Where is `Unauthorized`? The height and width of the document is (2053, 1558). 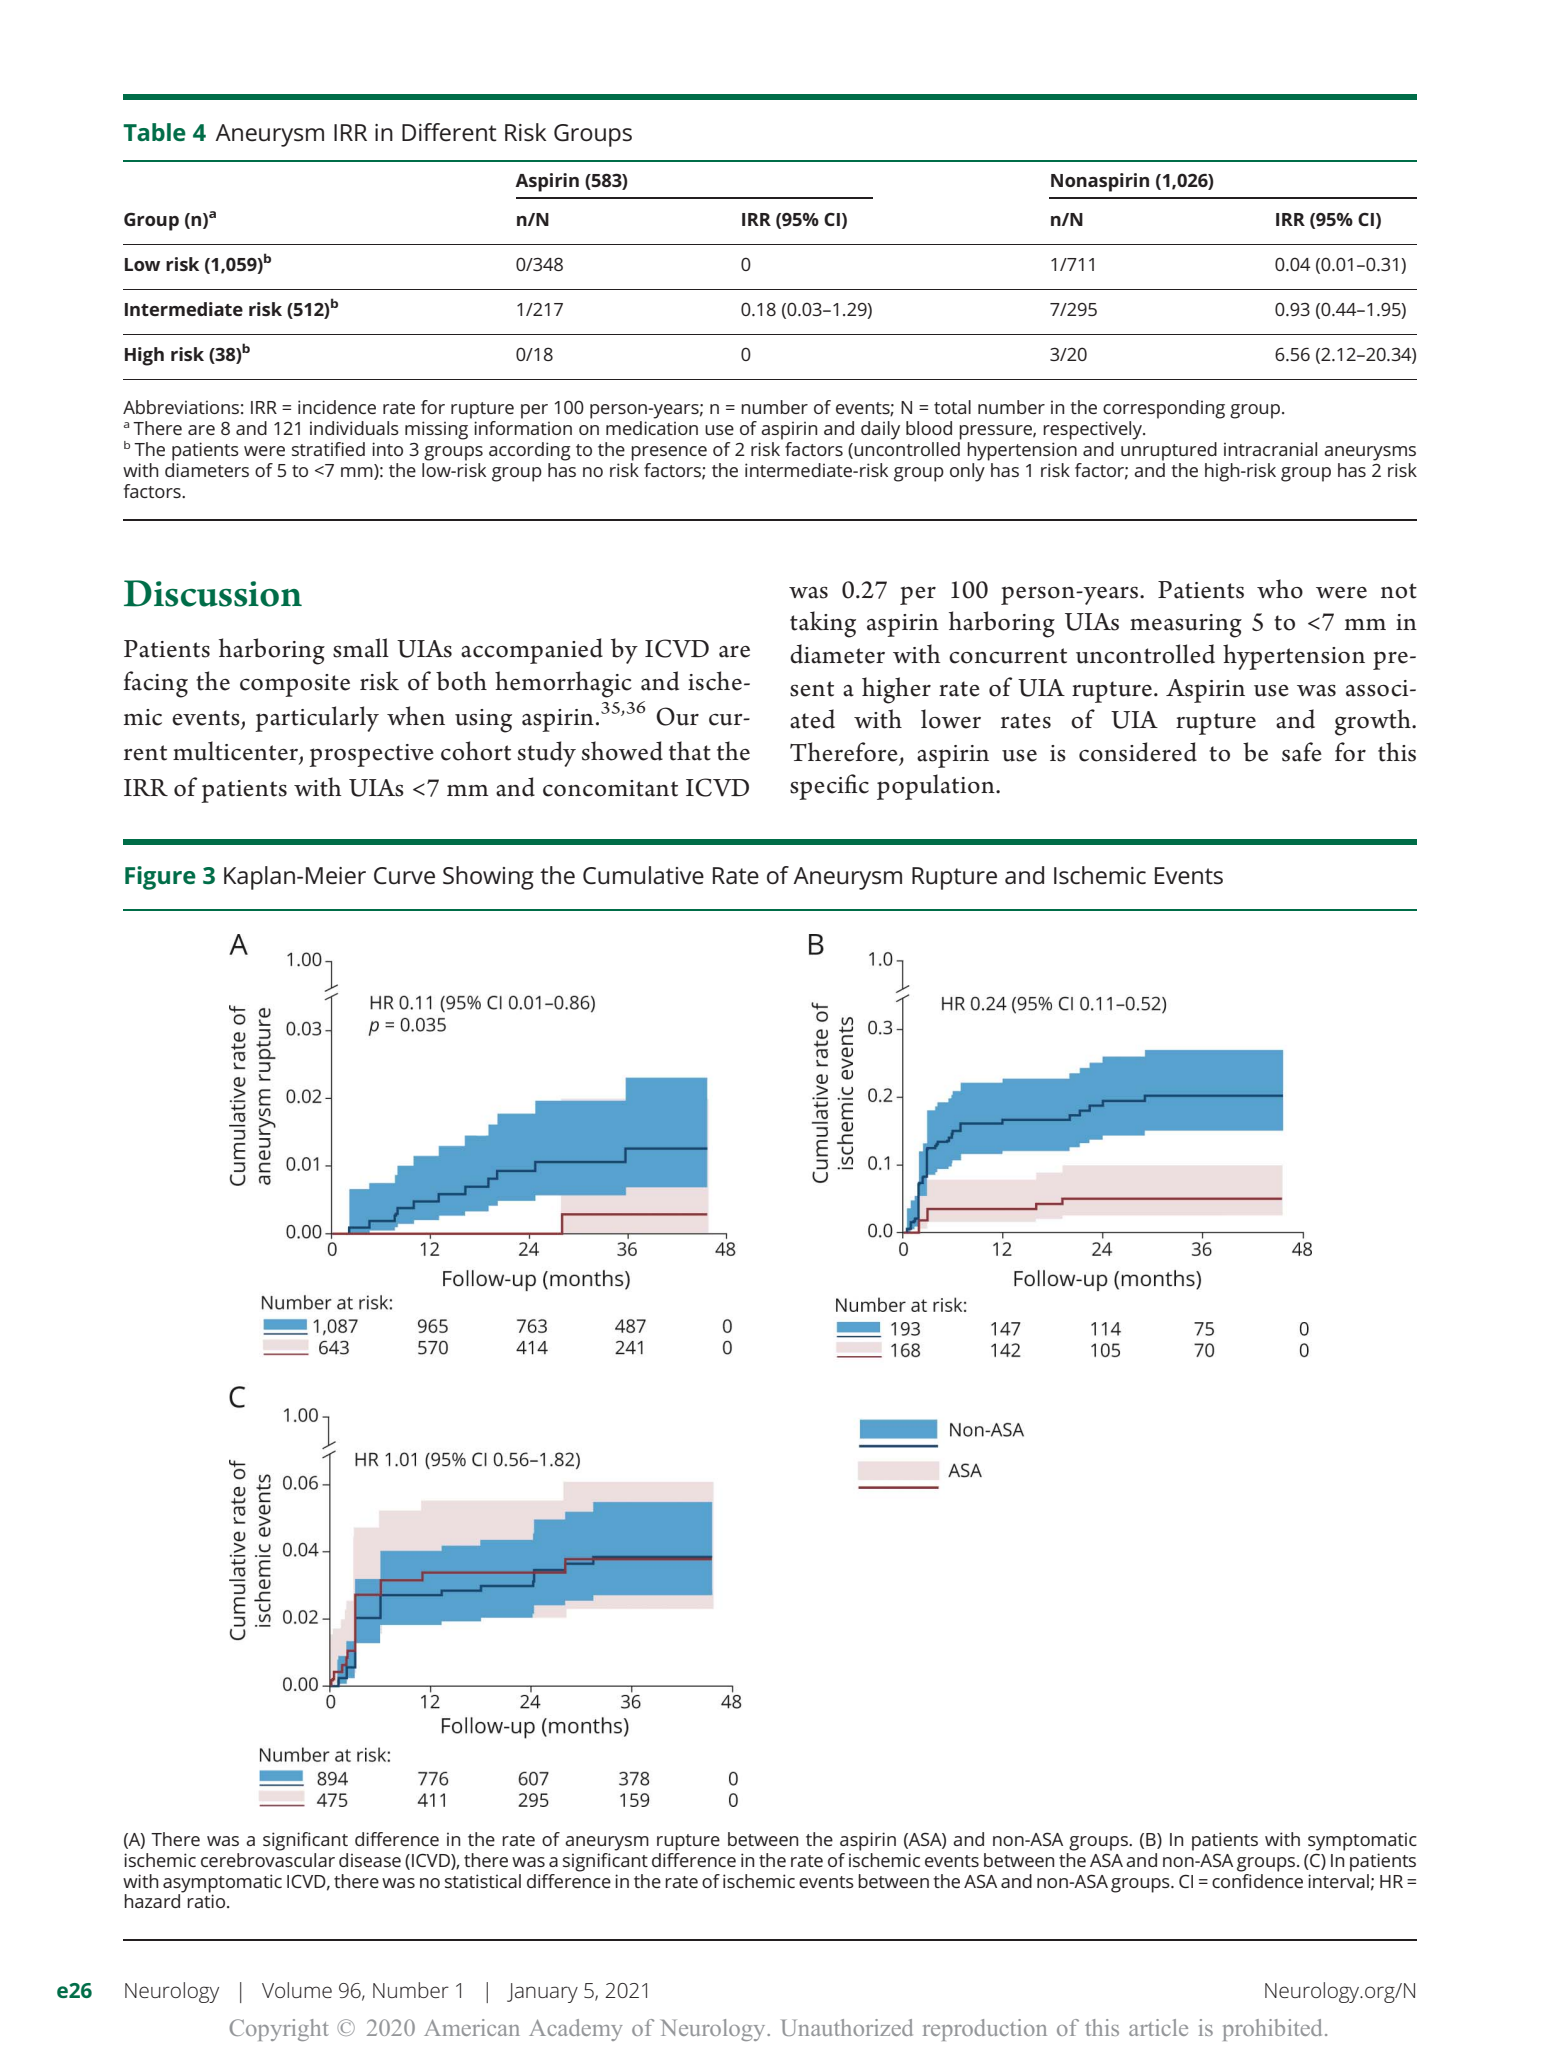 Unauthorized is located at coordinates (847, 2027).
